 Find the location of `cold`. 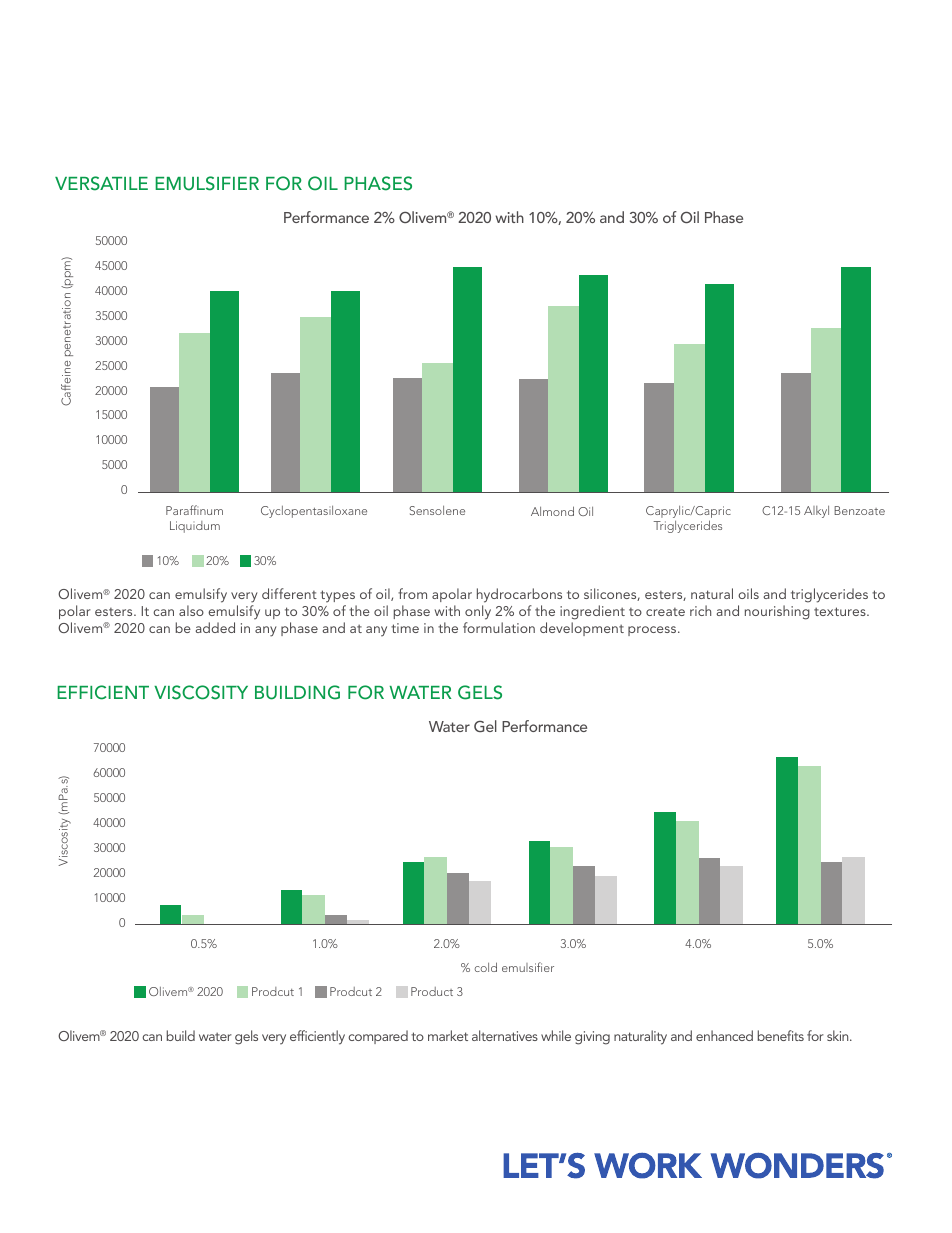

cold is located at coordinates (486, 967).
